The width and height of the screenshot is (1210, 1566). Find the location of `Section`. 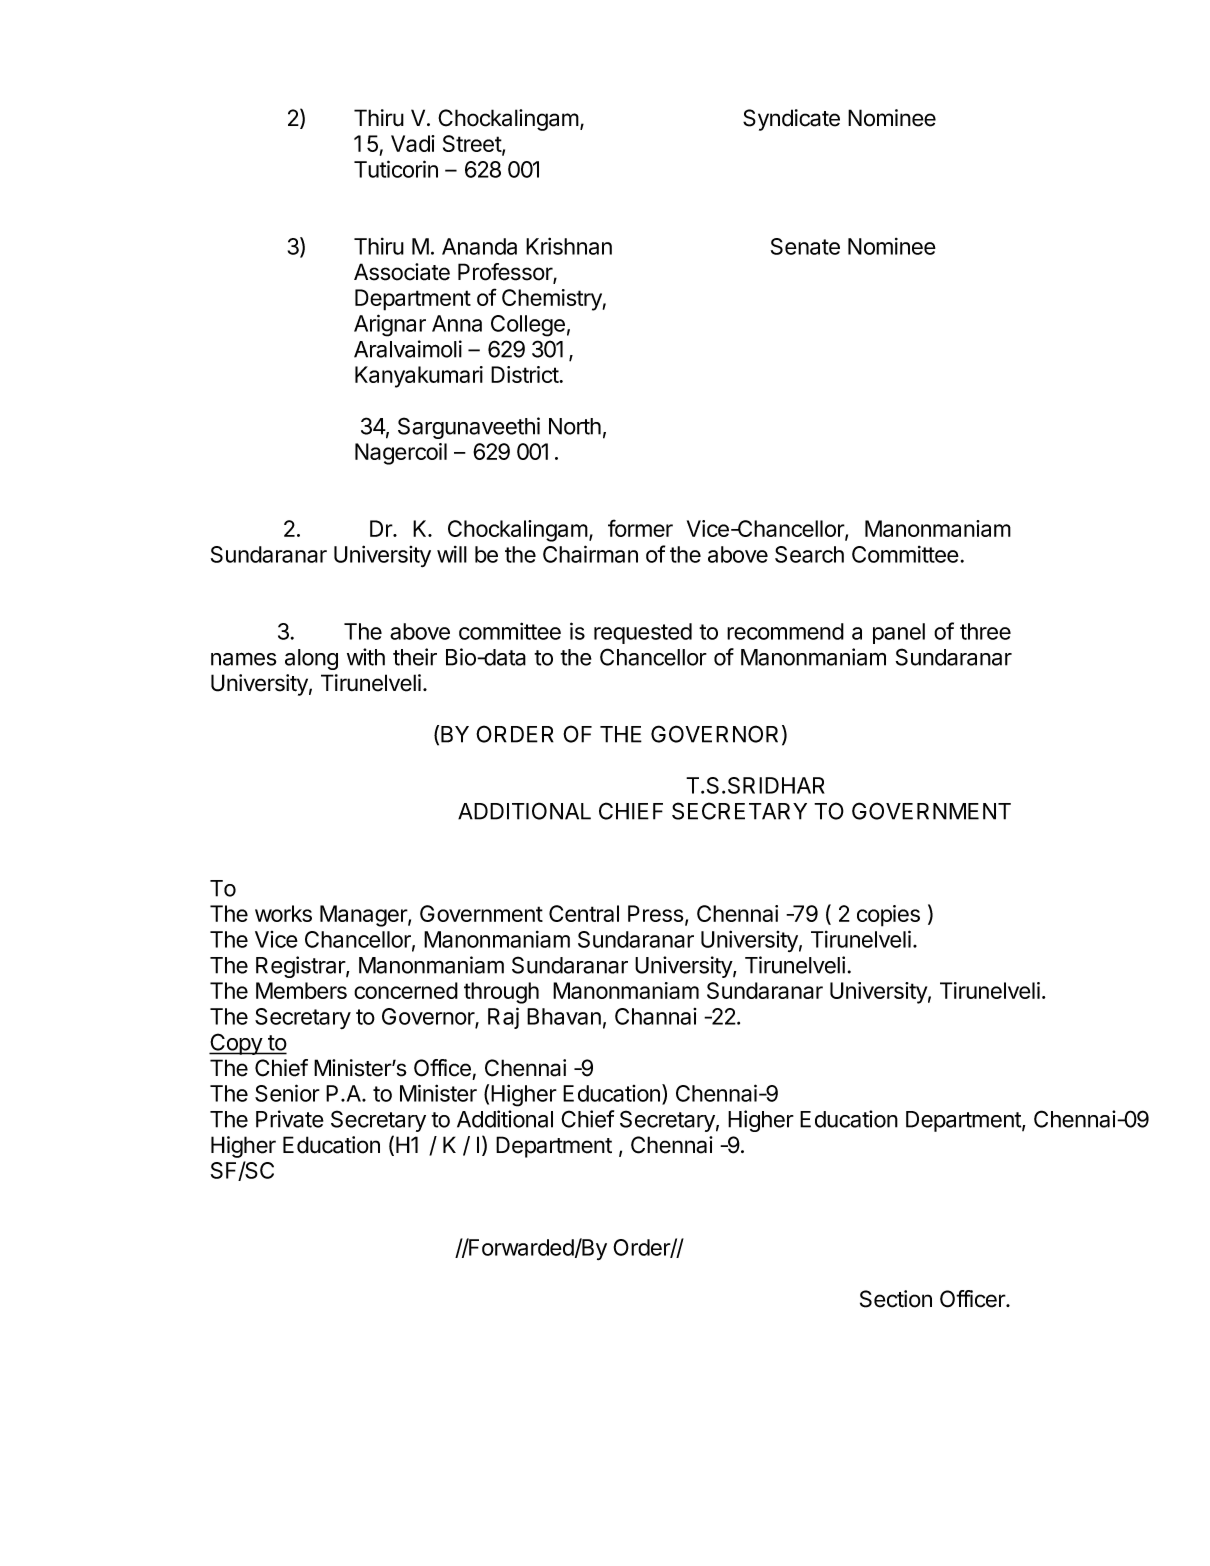

Section is located at coordinates (896, 1299).
